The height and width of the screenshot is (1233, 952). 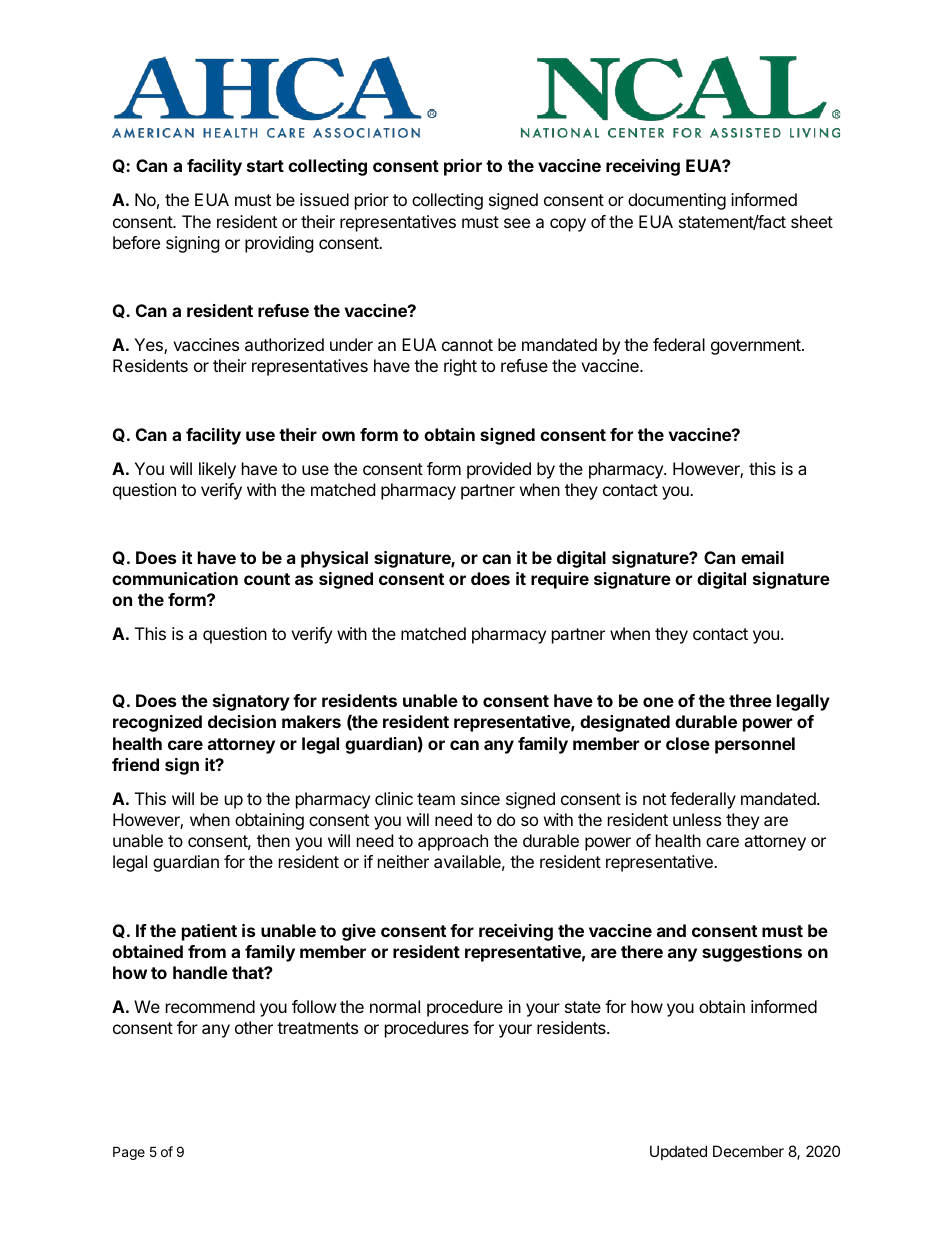 I want to click on see, so click(x=517, y=223).
